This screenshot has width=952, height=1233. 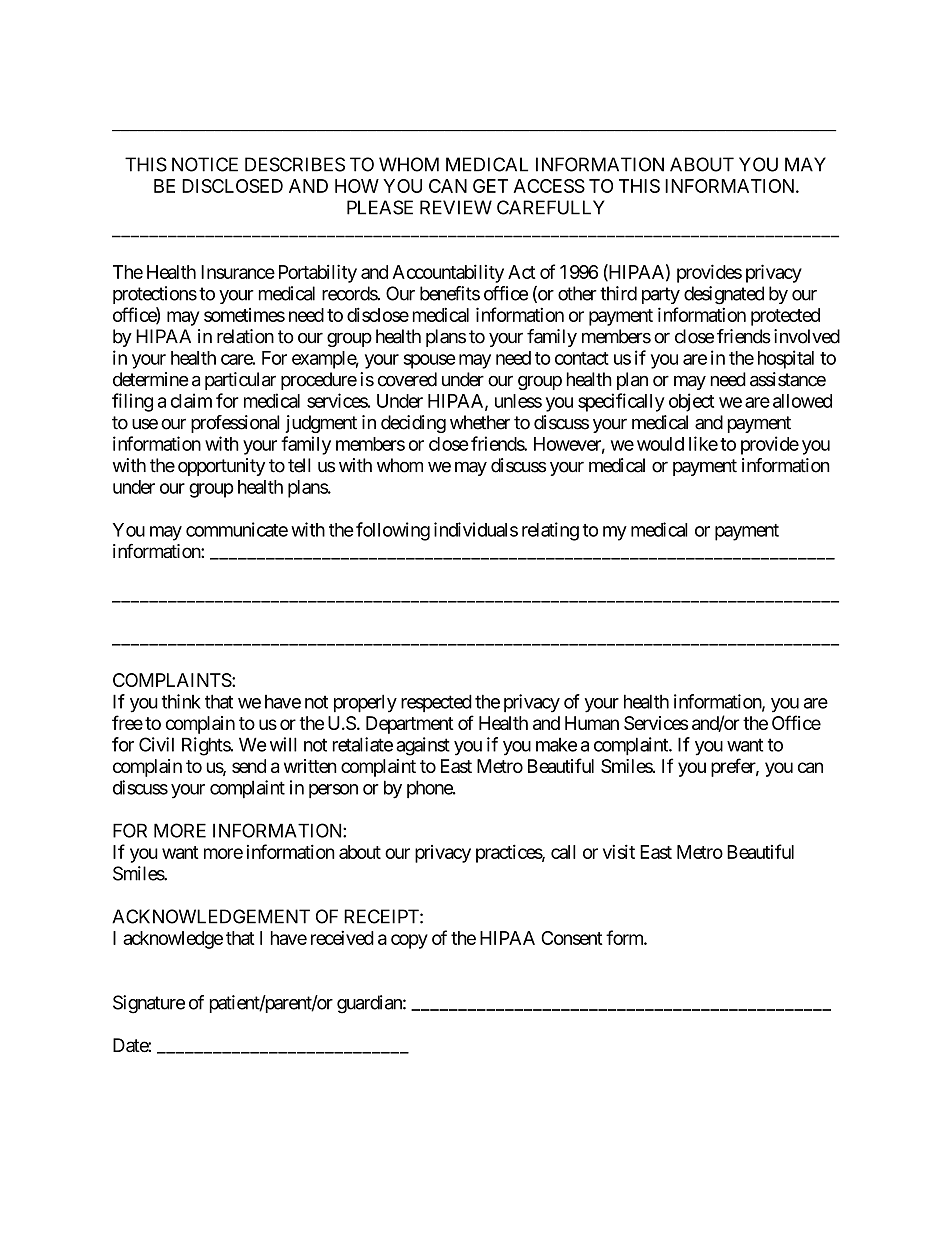 I want to click on relation, so click(x=245, y=336).
